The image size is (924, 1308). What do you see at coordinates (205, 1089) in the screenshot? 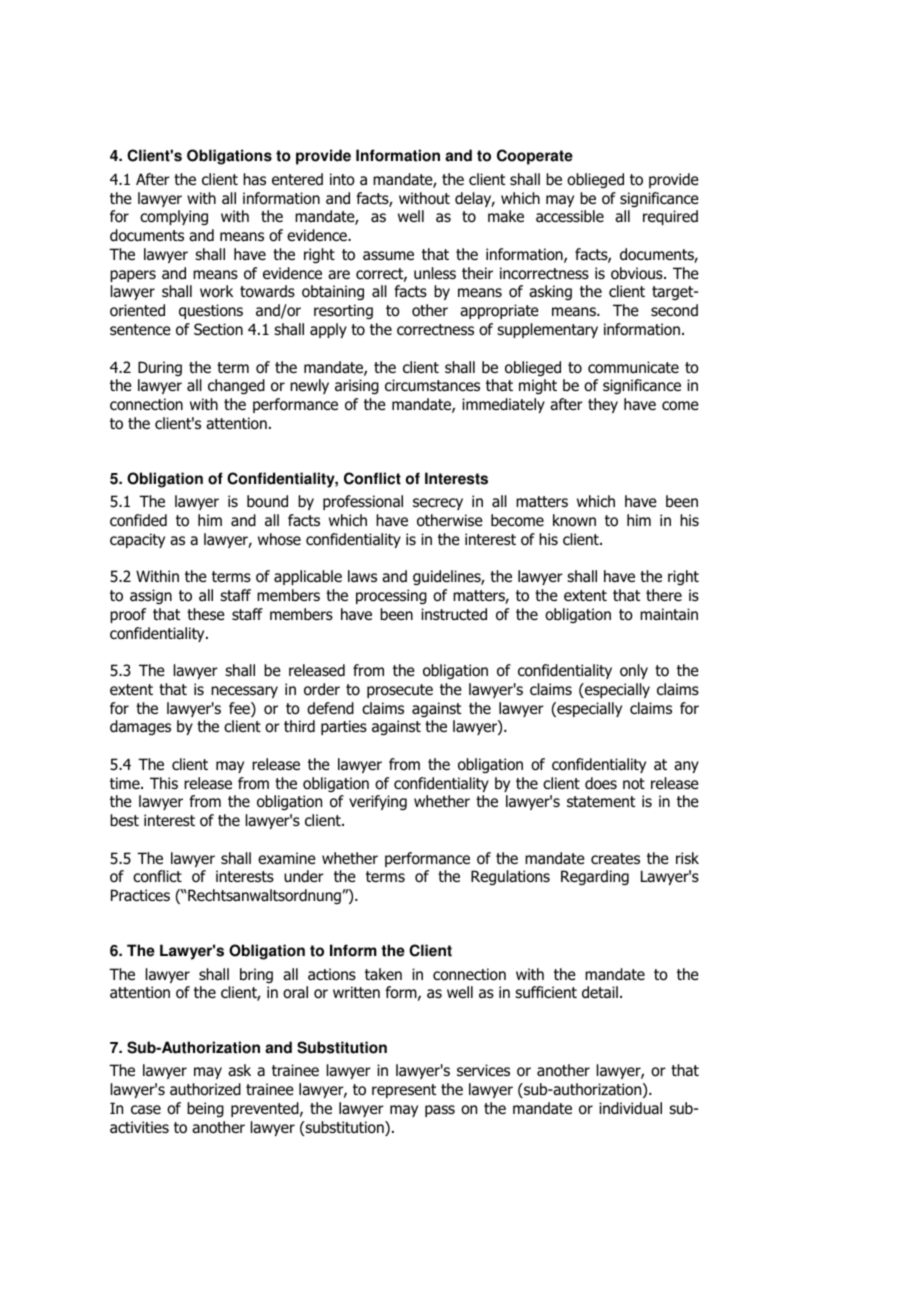
I see `authorized` at bounding box center [205, 1089].
